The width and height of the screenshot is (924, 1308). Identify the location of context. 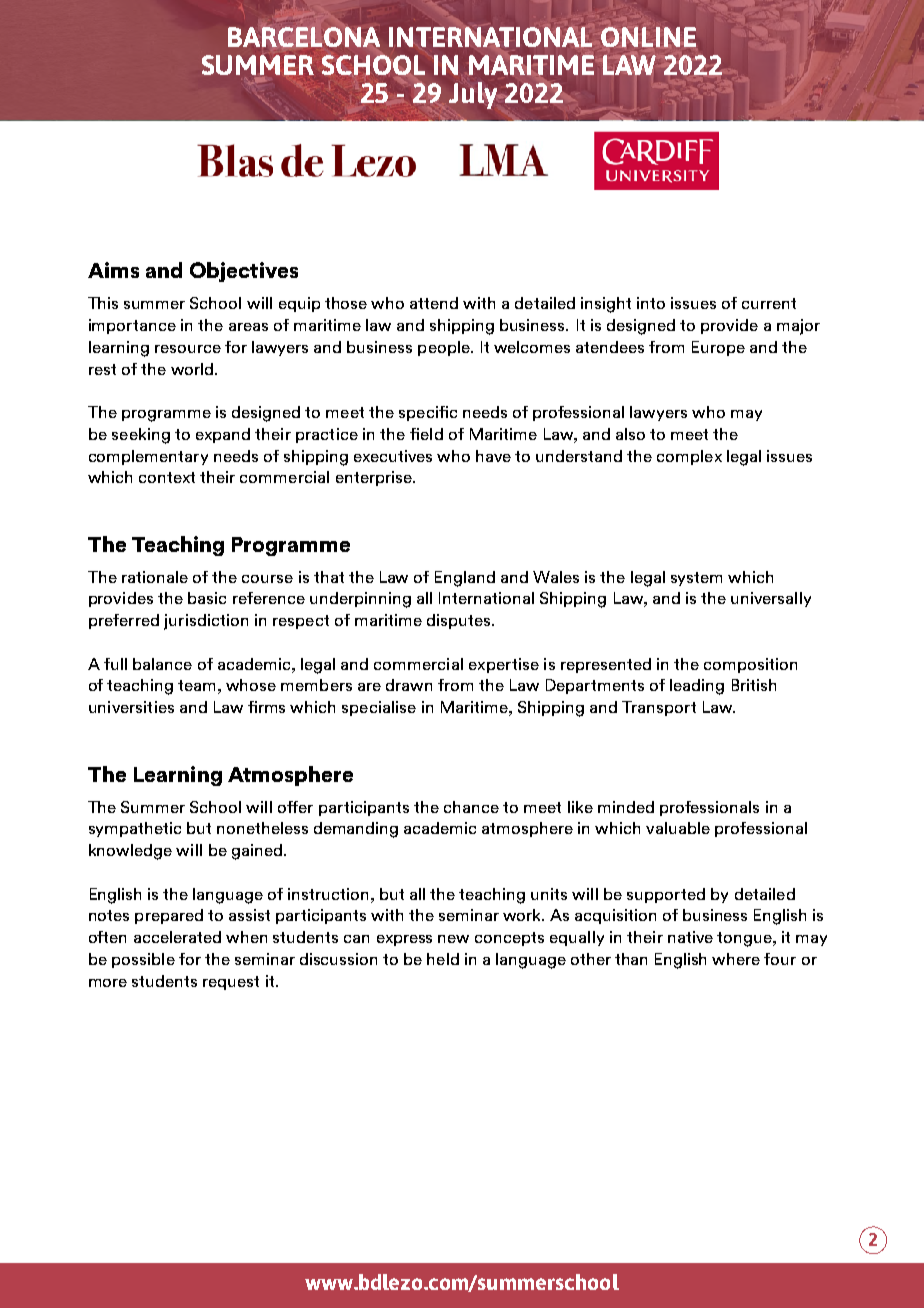
(167, 477).
